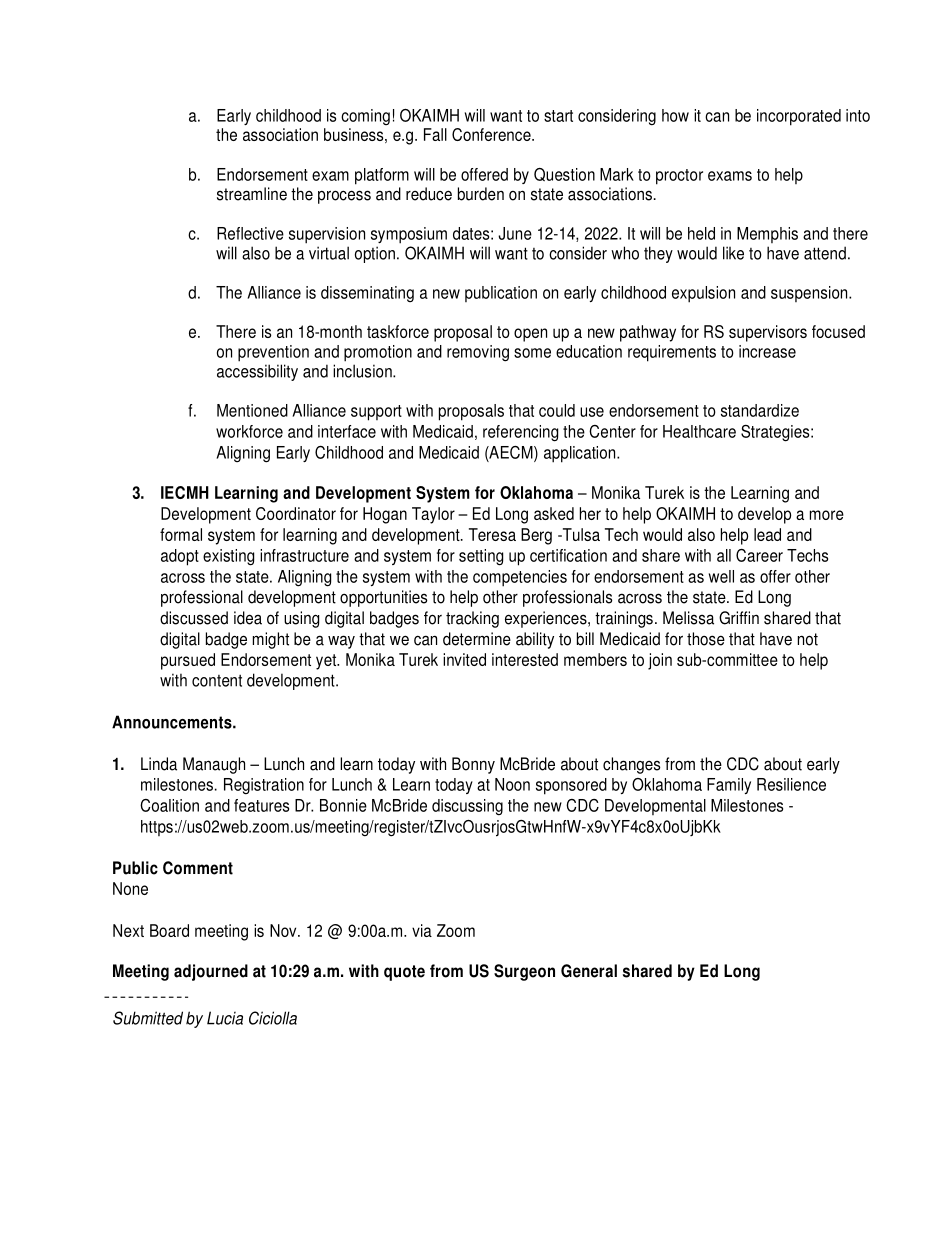  I want to click on Conference, so click(492, 134).
